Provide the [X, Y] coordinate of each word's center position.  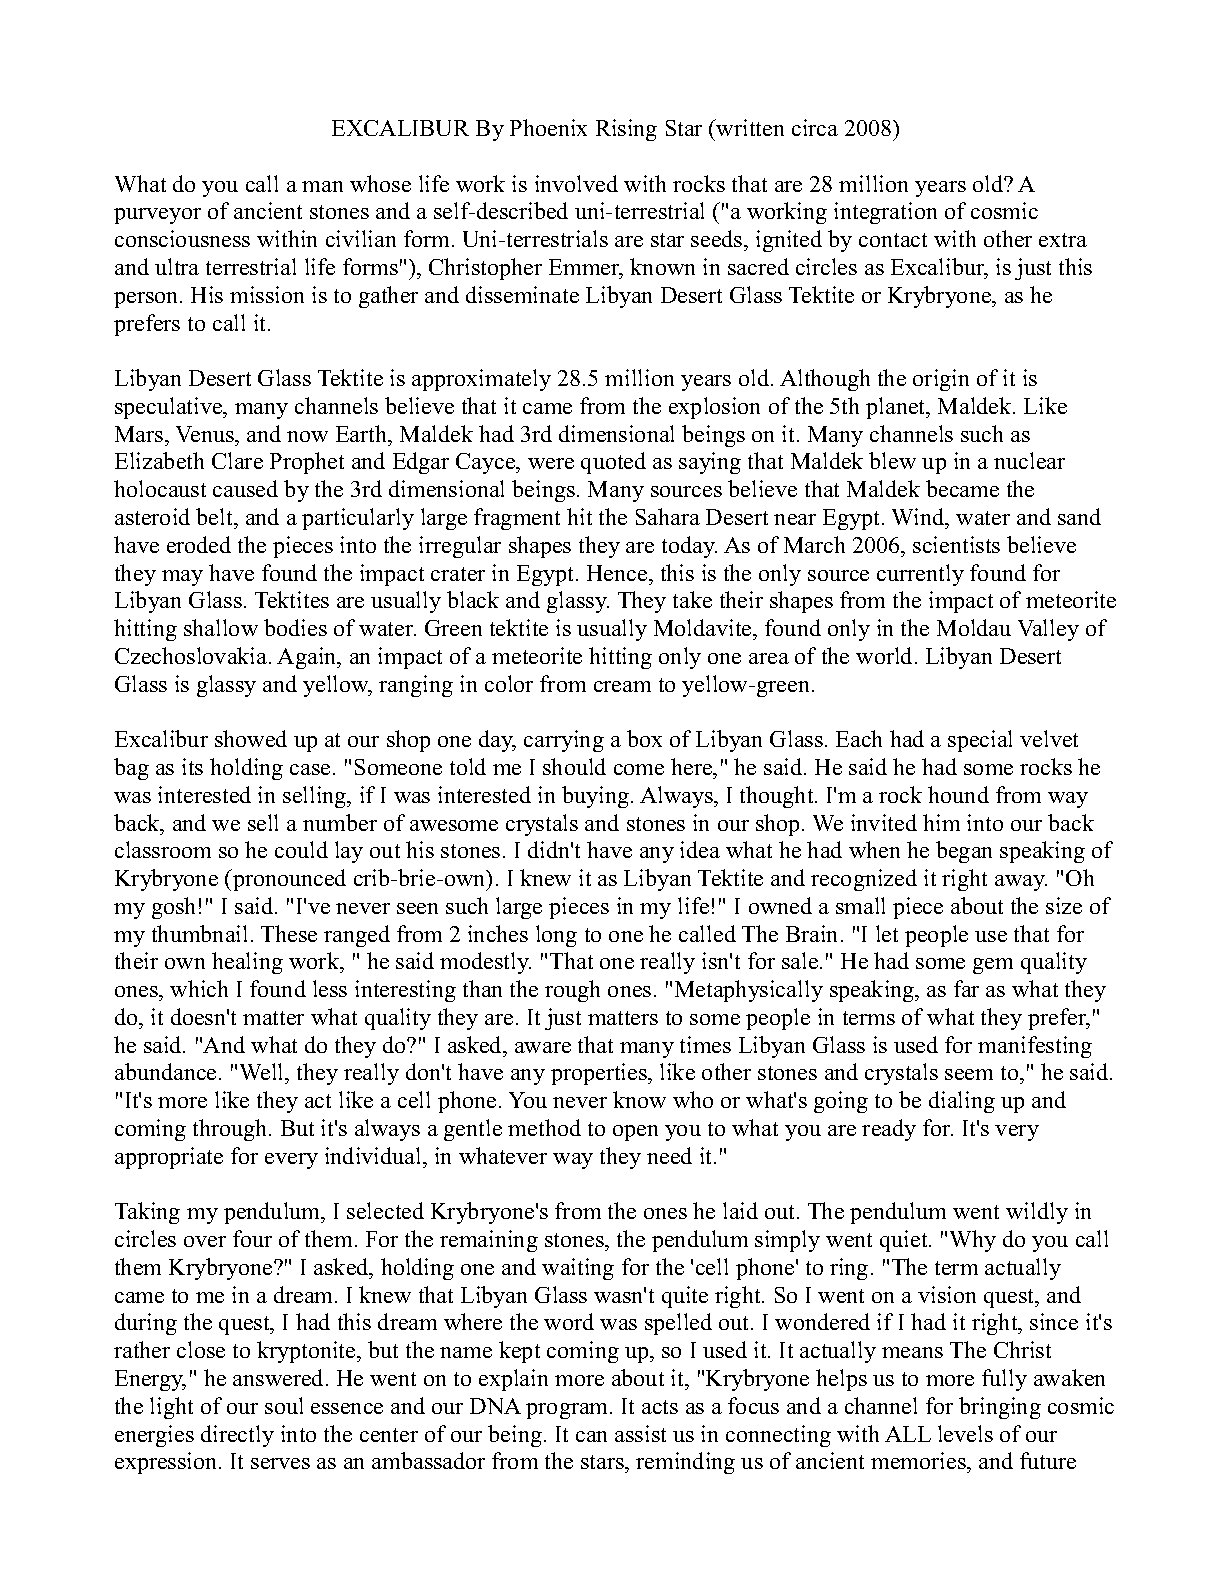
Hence [618, 573]
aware [543, 1047]
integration [885, 213]
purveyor [157, 216]
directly [237, 1436]
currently [920, 575]
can [591, 1436]
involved [576, 183]
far [966, 988]
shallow [221, 627]
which [199, 988]
